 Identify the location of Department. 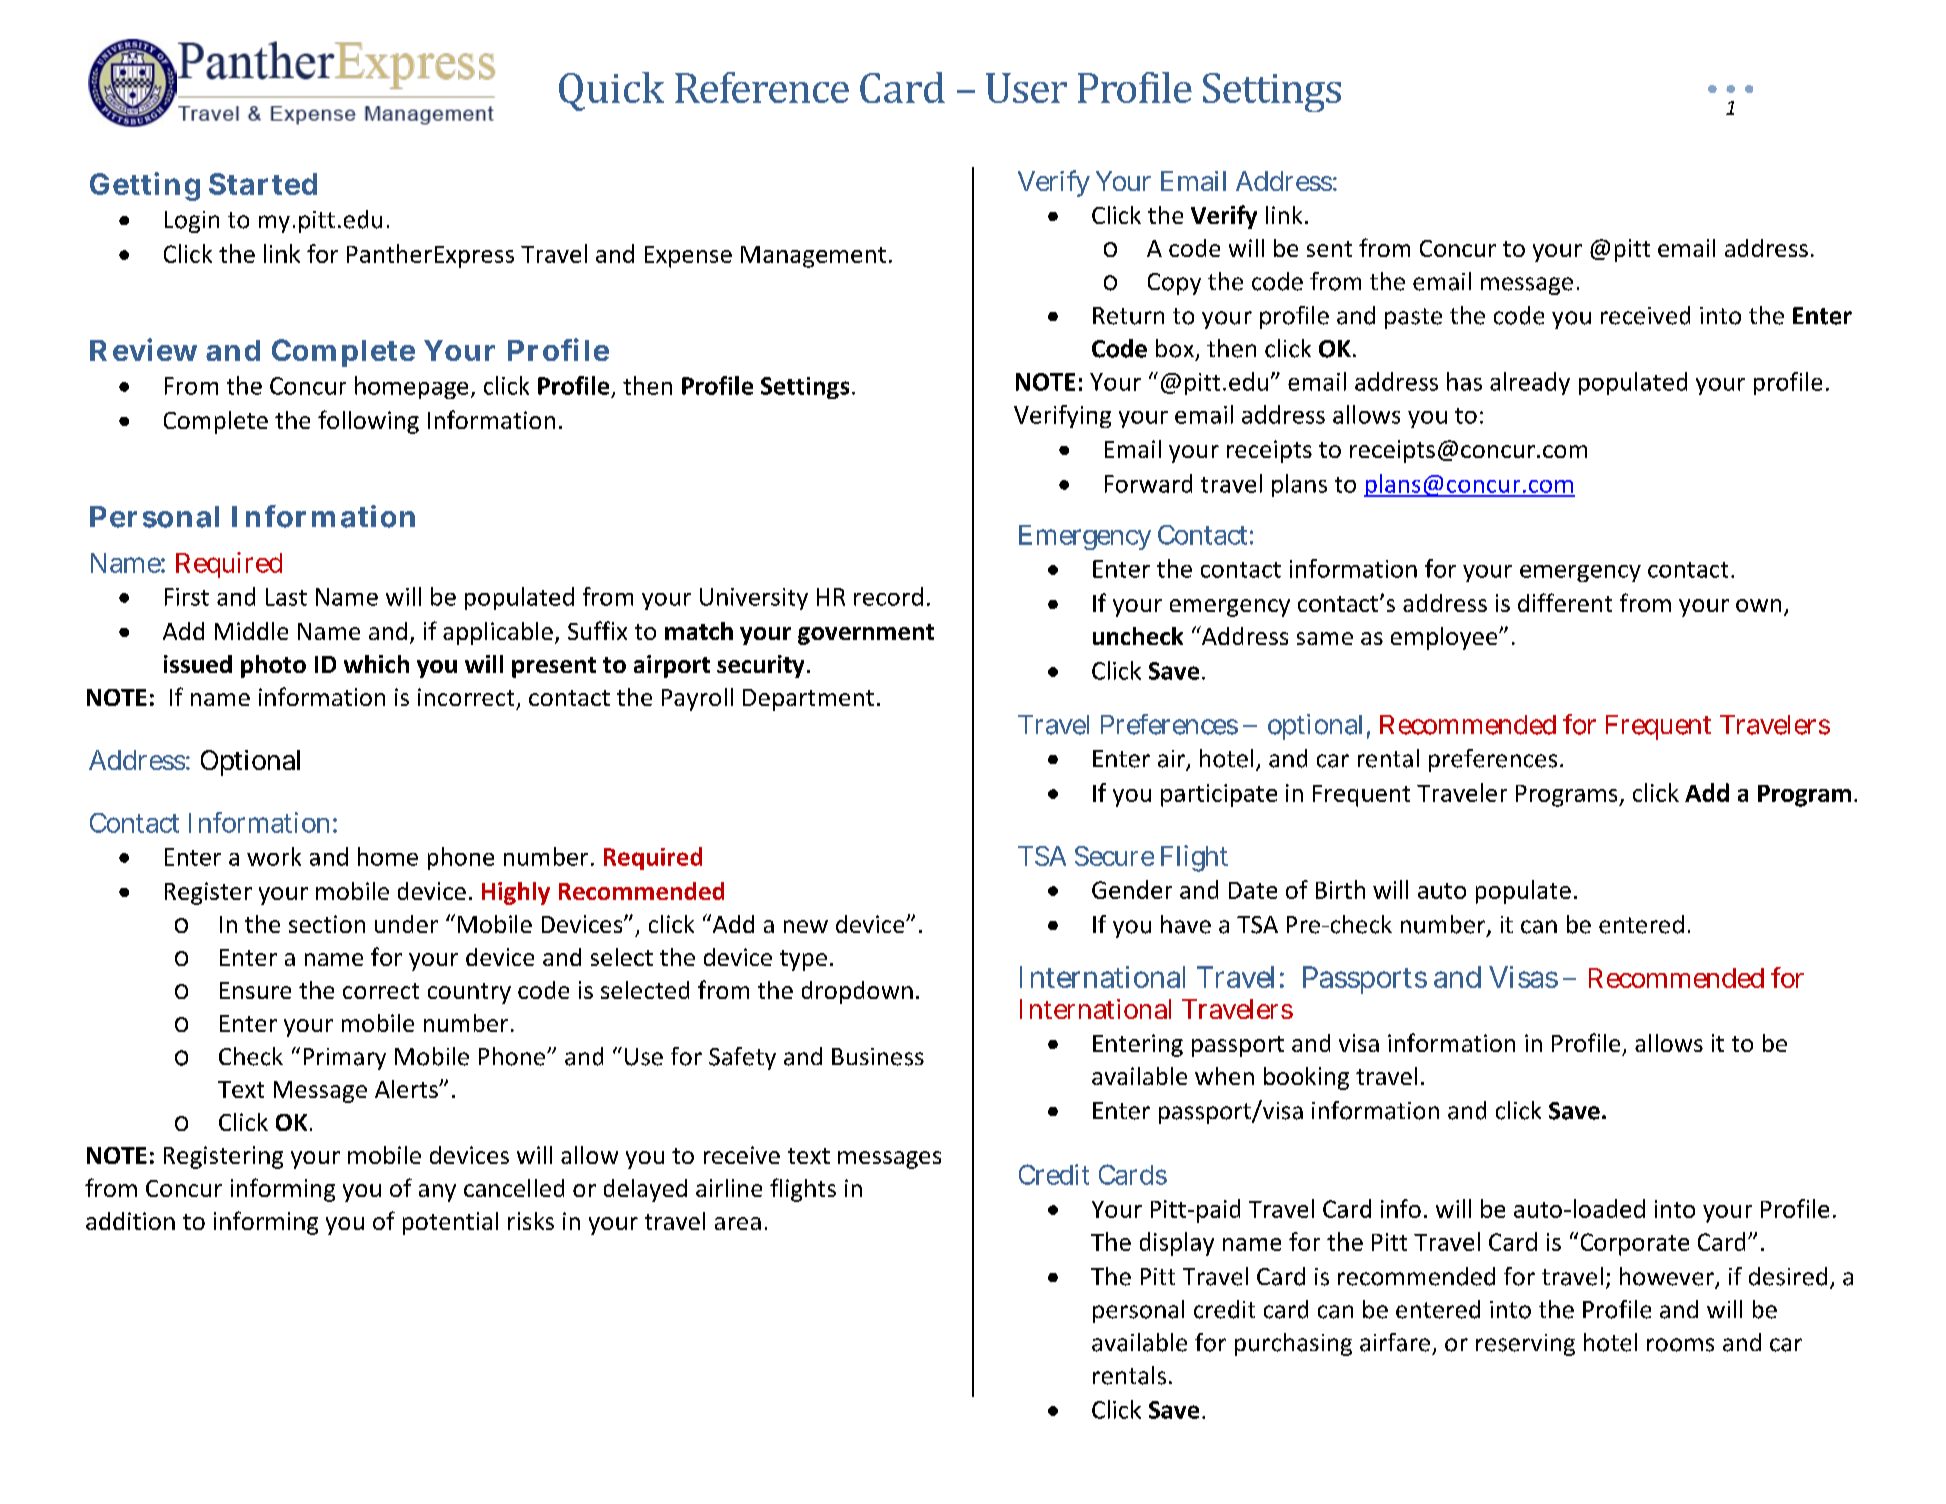
(808, 700).
